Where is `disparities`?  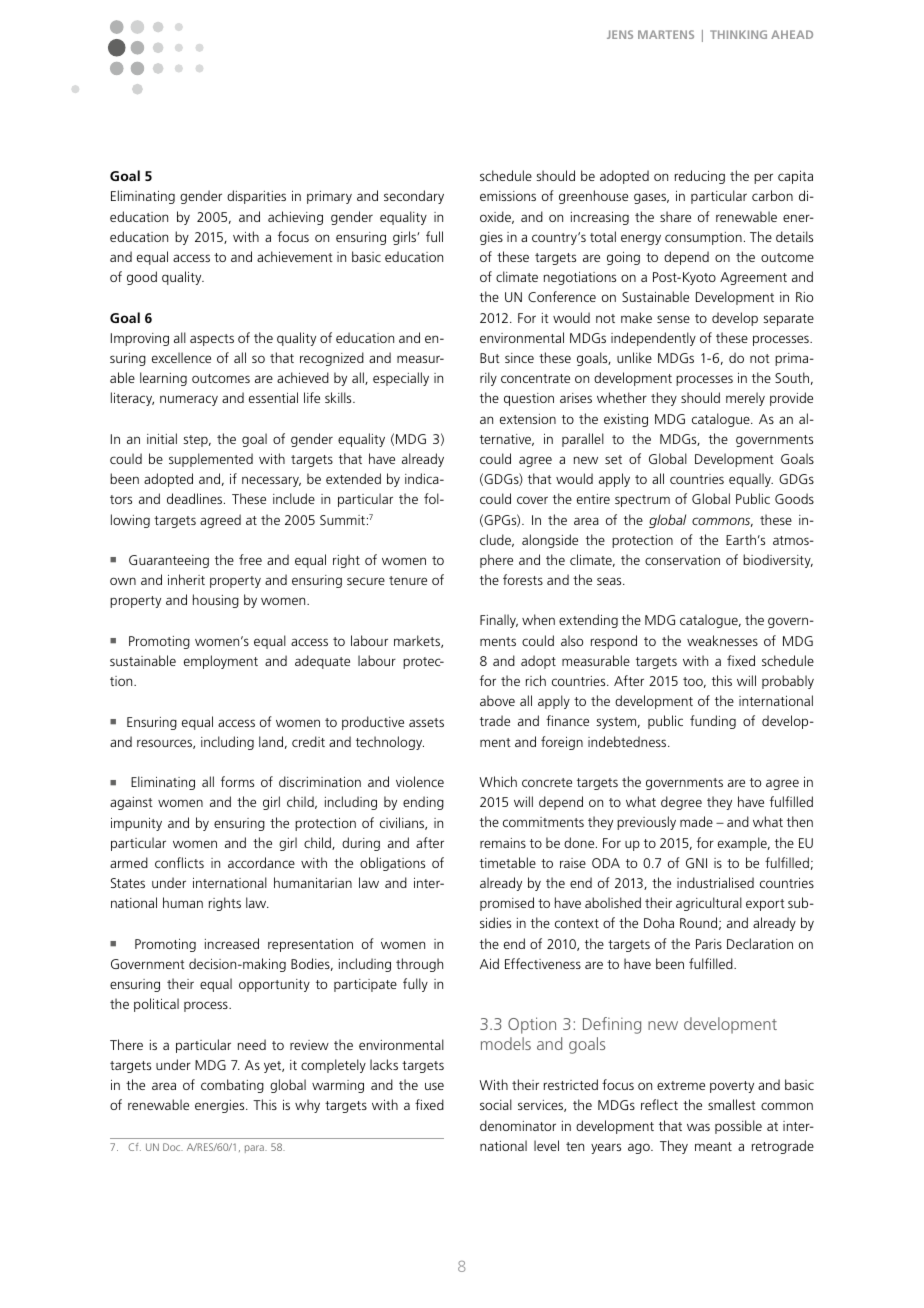
disparities is located at coordinates (256, 197).
